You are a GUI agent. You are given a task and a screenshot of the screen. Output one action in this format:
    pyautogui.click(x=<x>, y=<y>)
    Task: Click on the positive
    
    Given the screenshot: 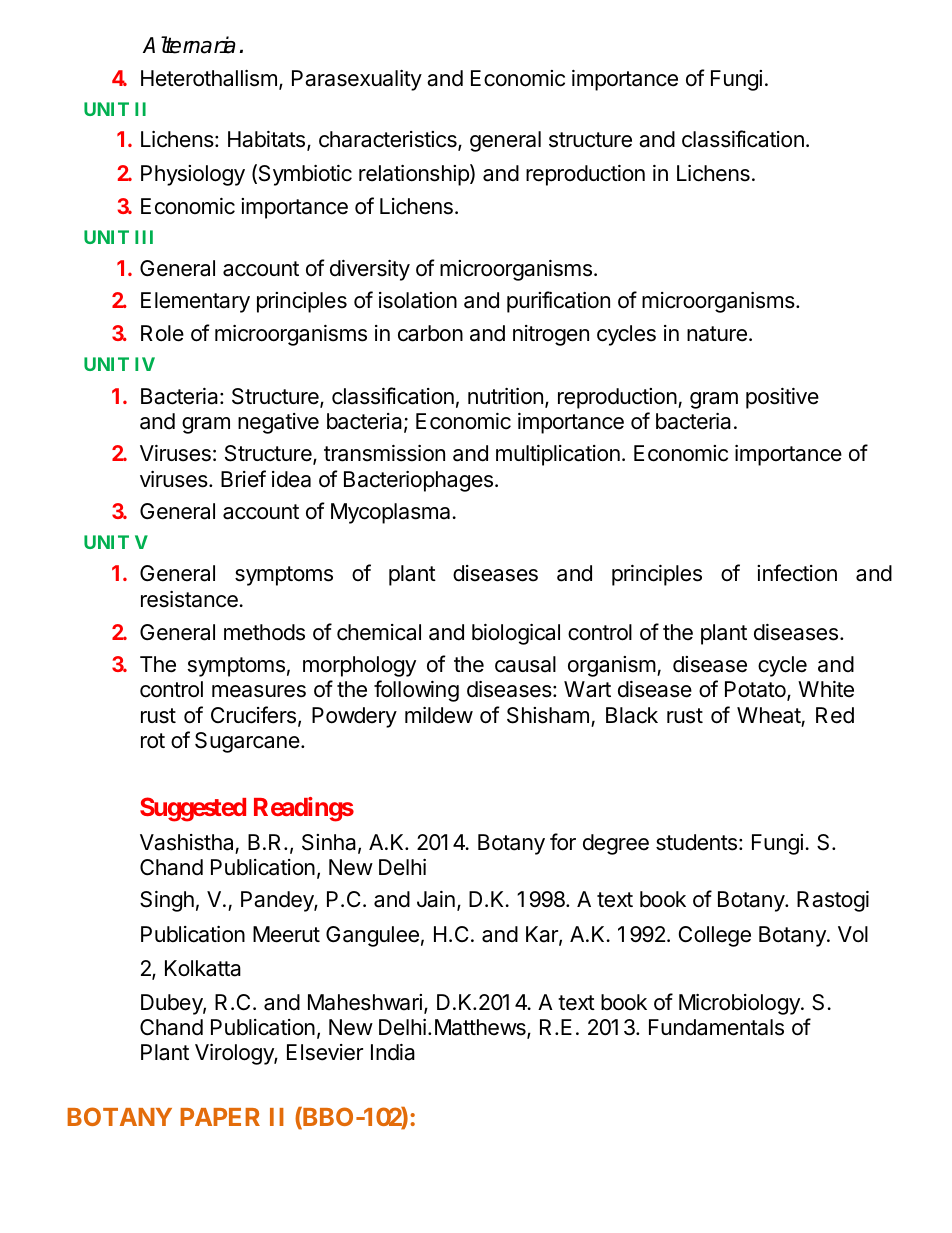 What is the action you would take?
    pyautogui.click(x=782, y=398)
